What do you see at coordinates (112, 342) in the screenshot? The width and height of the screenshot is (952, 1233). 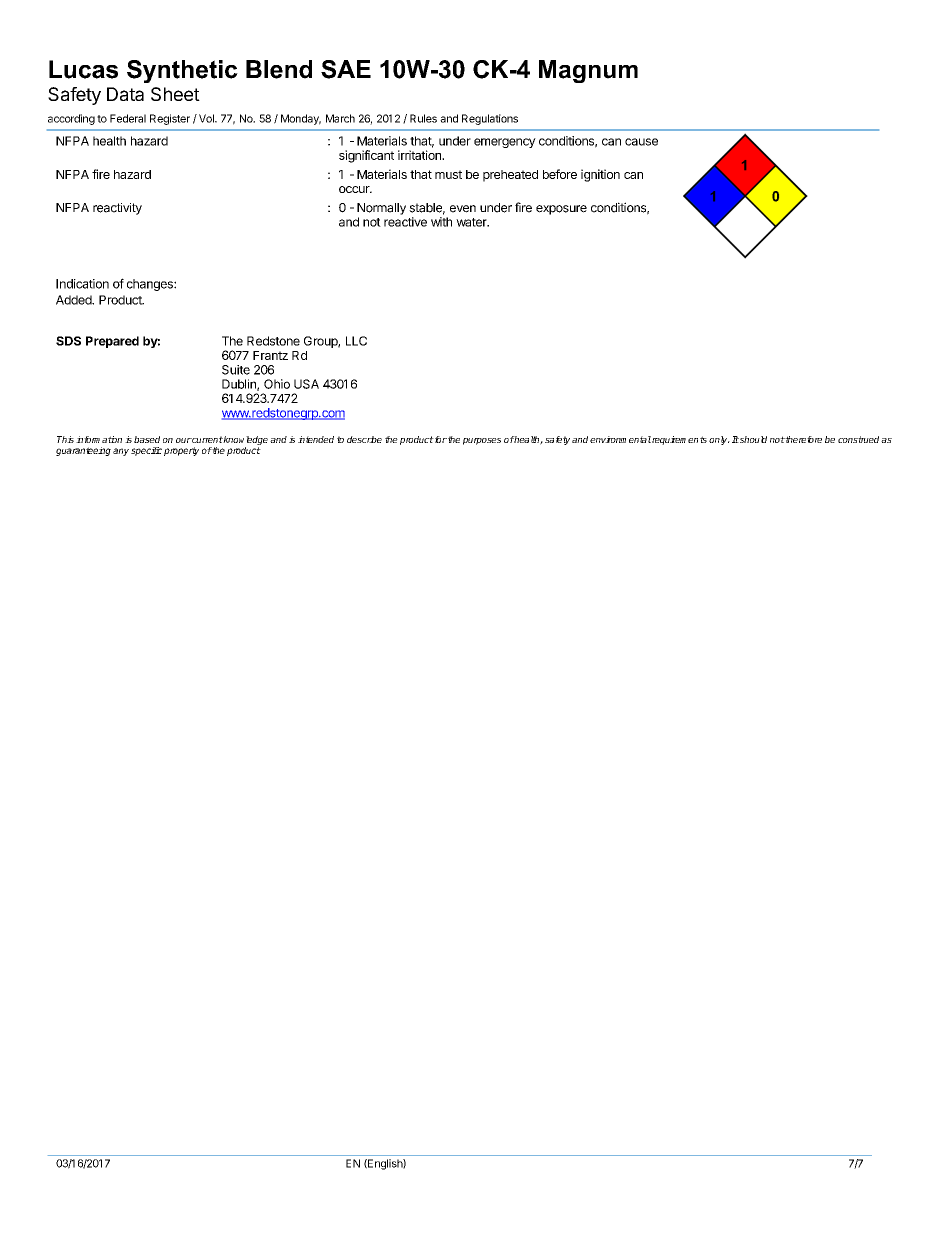 I see `Prepared` at bounding box center [112, 342].
